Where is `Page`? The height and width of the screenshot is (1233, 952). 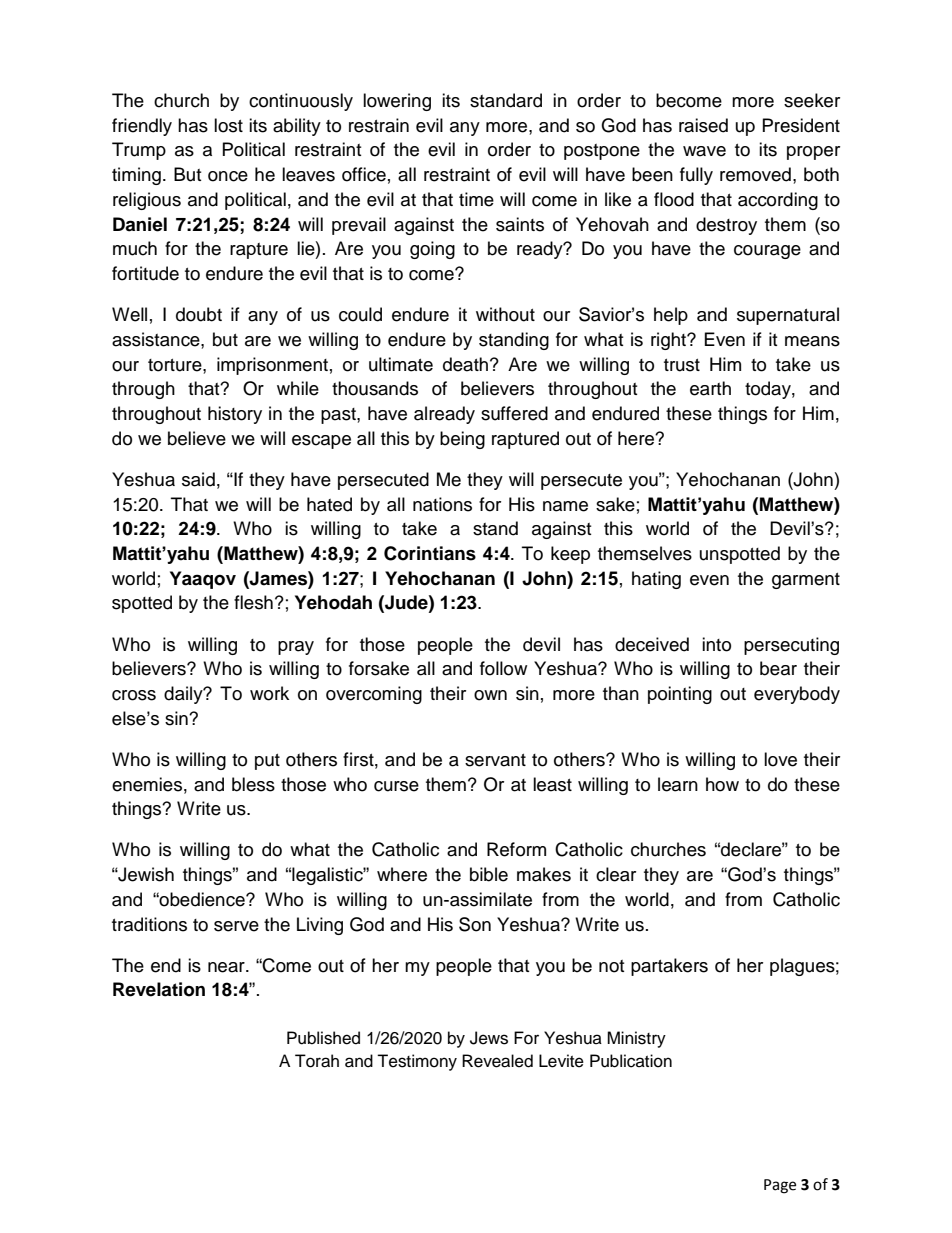
Page is located at coordinates (780, 1186).
